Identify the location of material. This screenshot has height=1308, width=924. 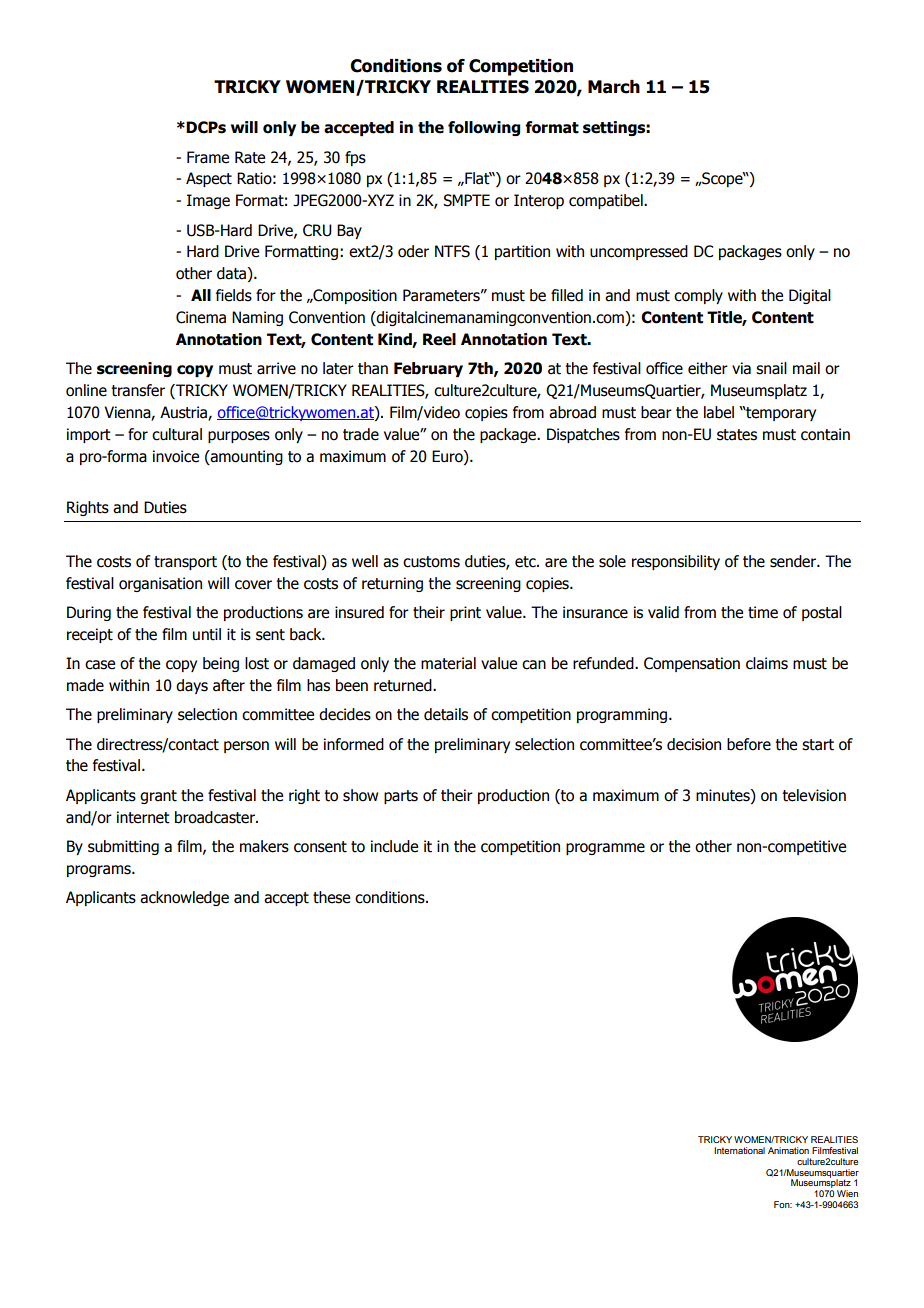
(448, 663).
